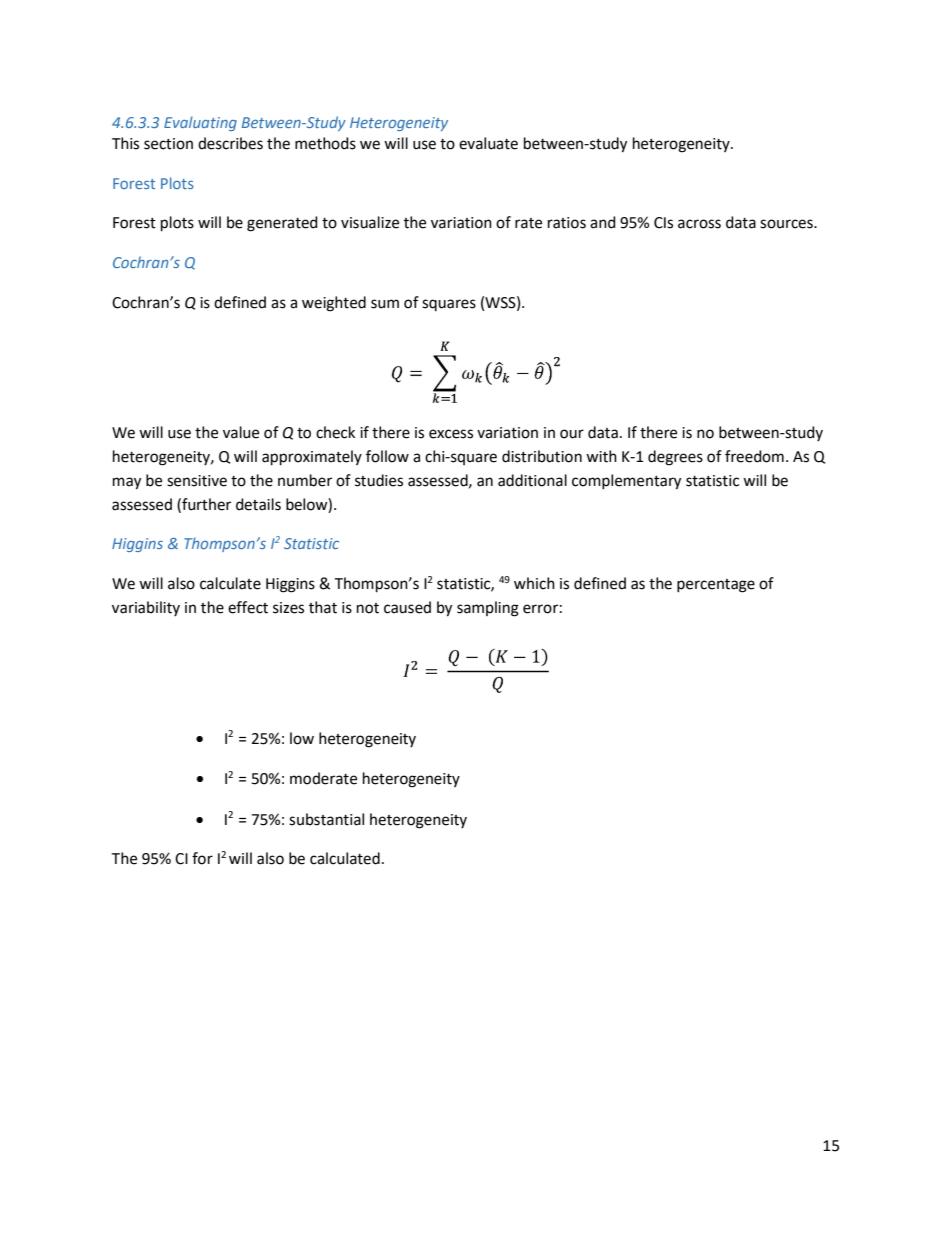 This document has width=952, height=1233. What do you see at coordinates (488, 143) in the document?
I see `evaluate` at bounding box center [488, 143].
